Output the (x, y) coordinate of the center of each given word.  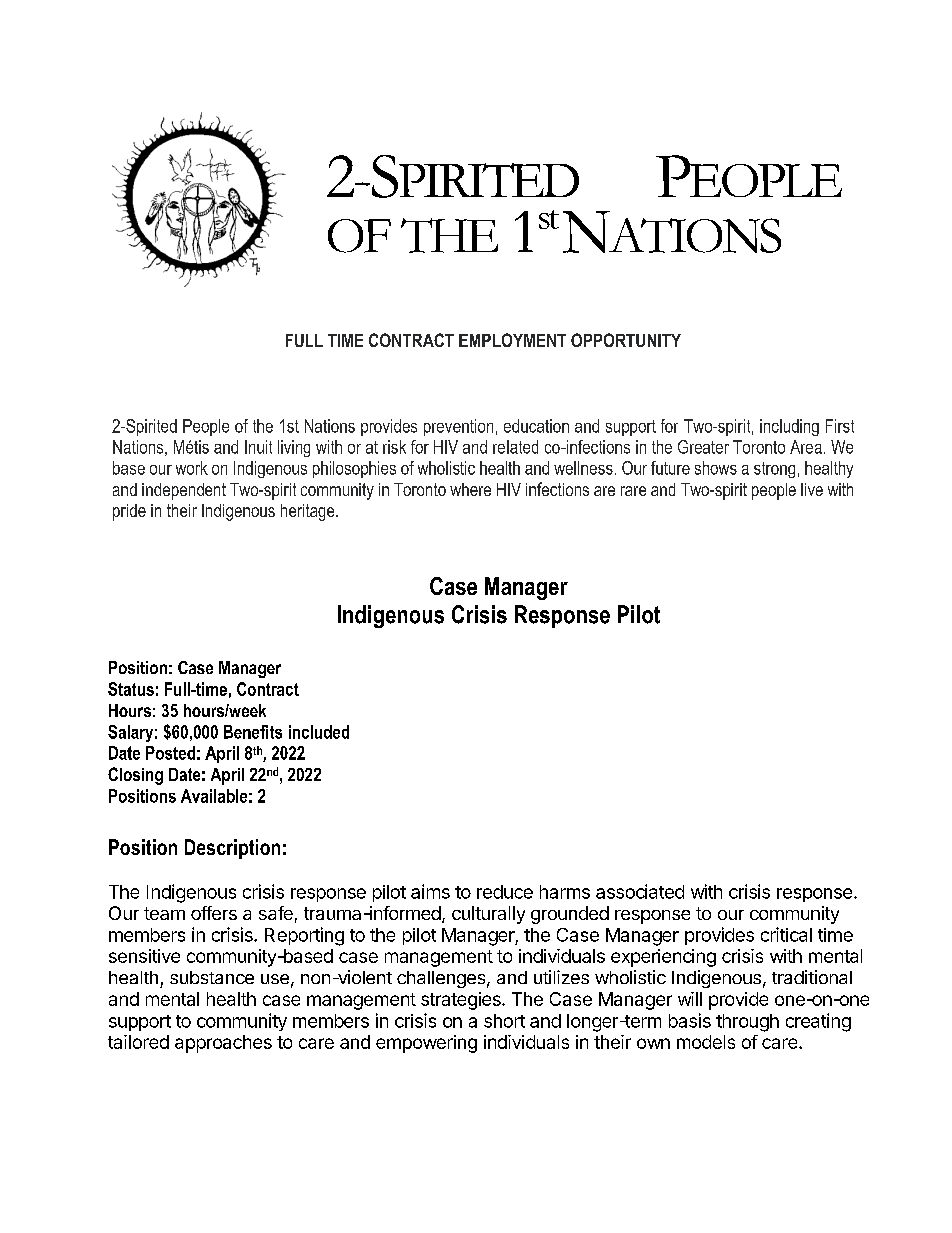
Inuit (258, 447)
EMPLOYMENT (512, 340)
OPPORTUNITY (626, 340)
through (747, 1023)
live (812, 489)
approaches (223, 1044)
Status (131, 689)
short (504, 1021)
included (319, 732)
